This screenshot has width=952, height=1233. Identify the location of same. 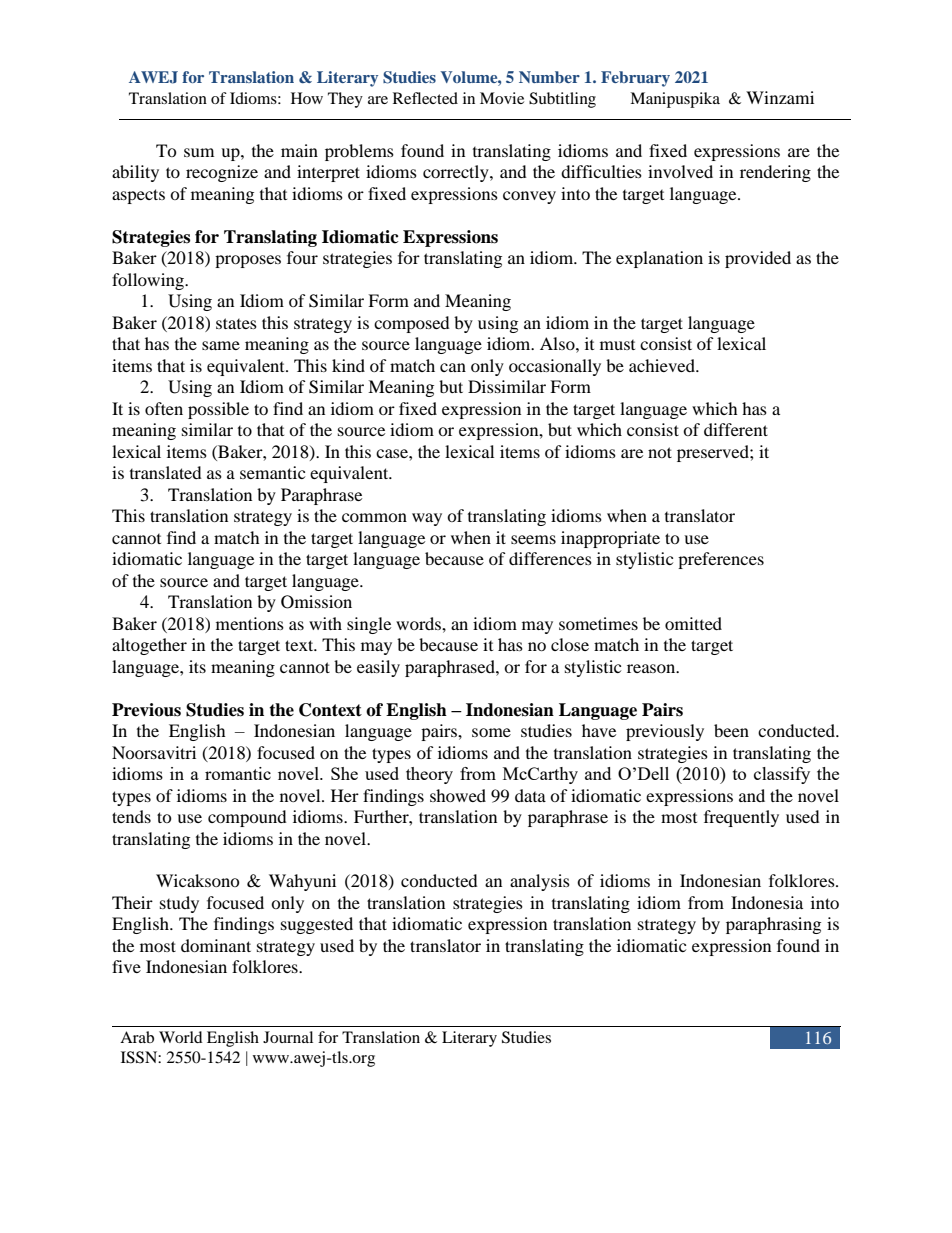
(221, 345).
